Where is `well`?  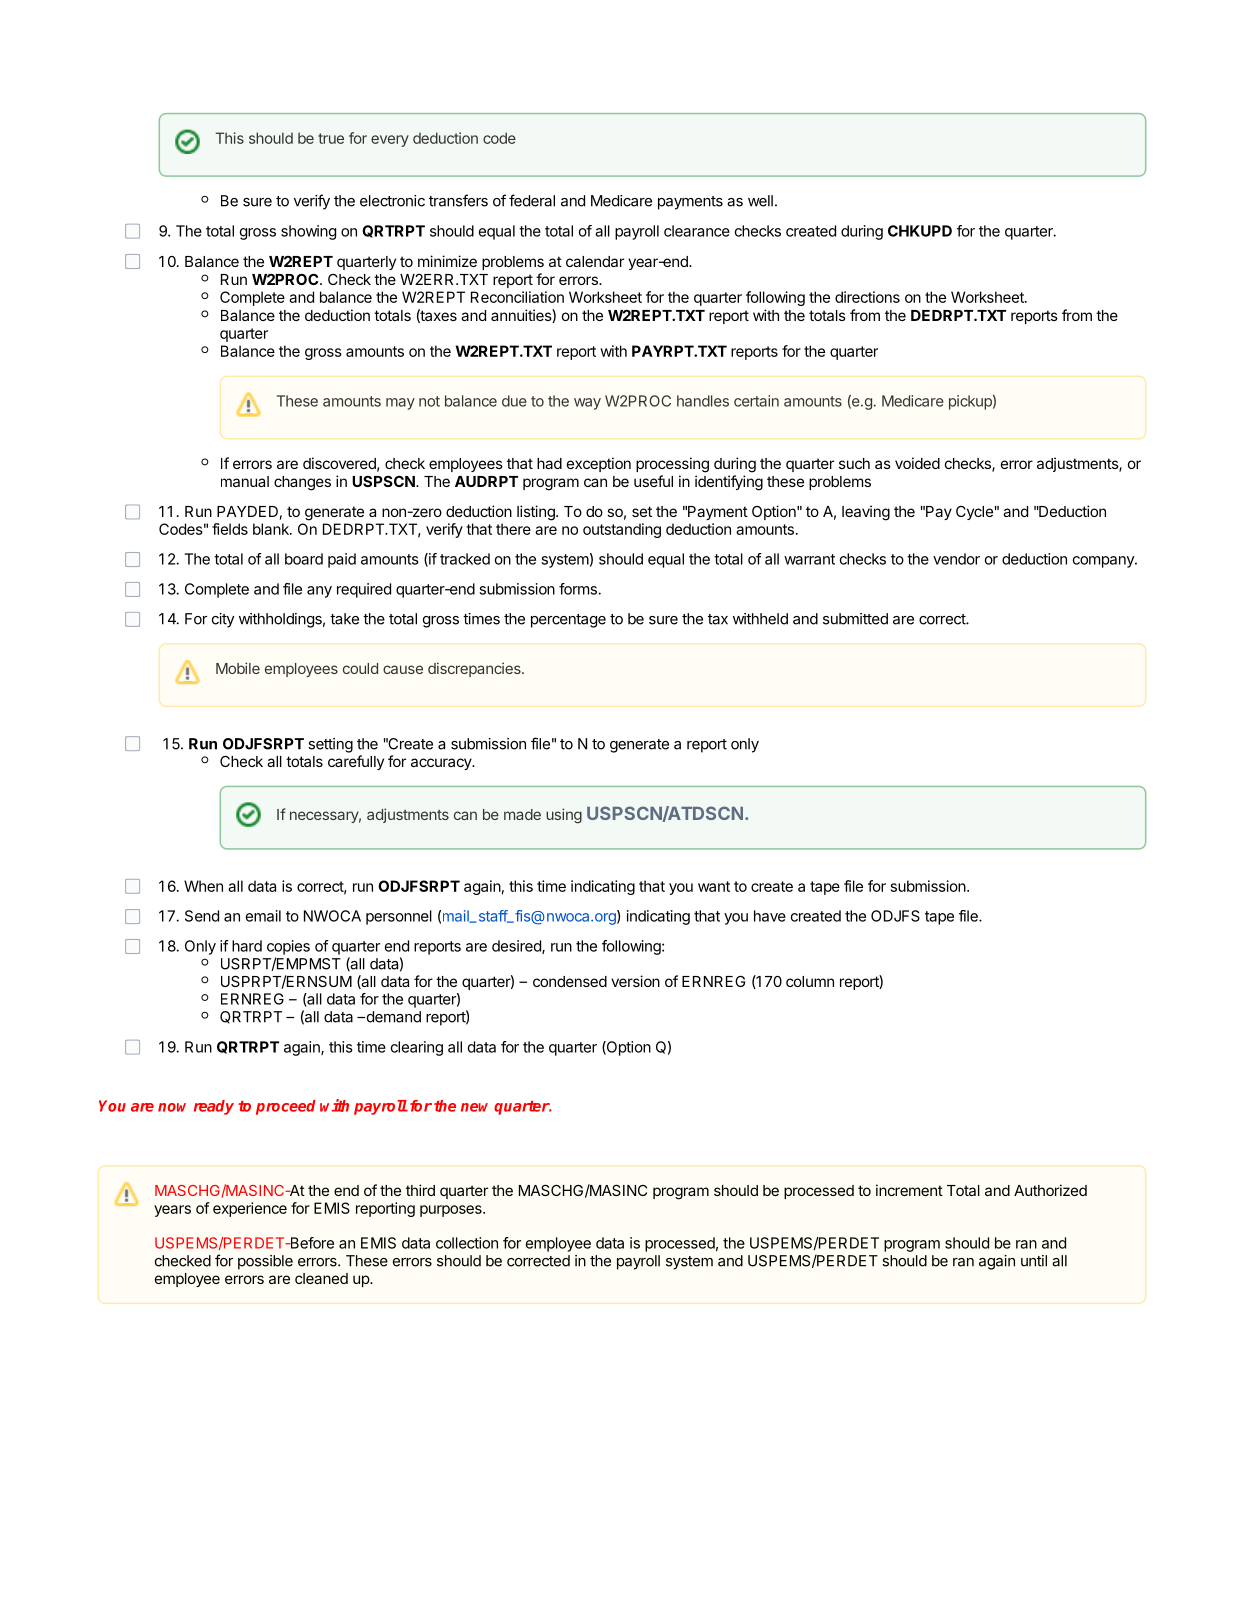 well is located at coordinates (760, 201).
